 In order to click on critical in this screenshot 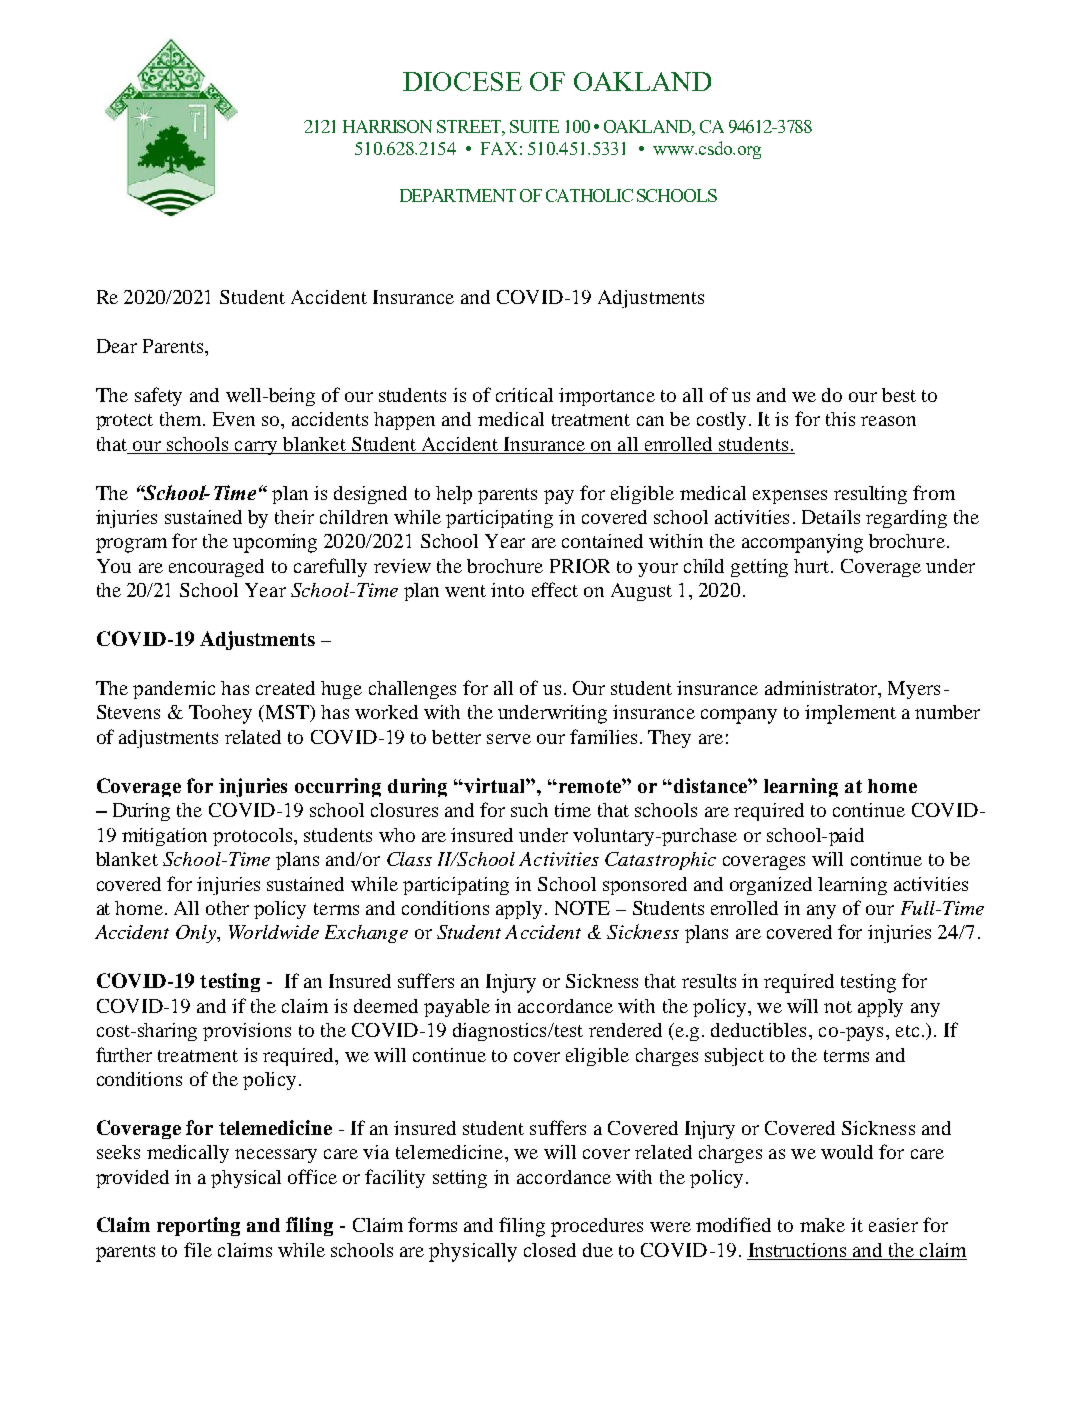, I will do `click(524, 395)`.
